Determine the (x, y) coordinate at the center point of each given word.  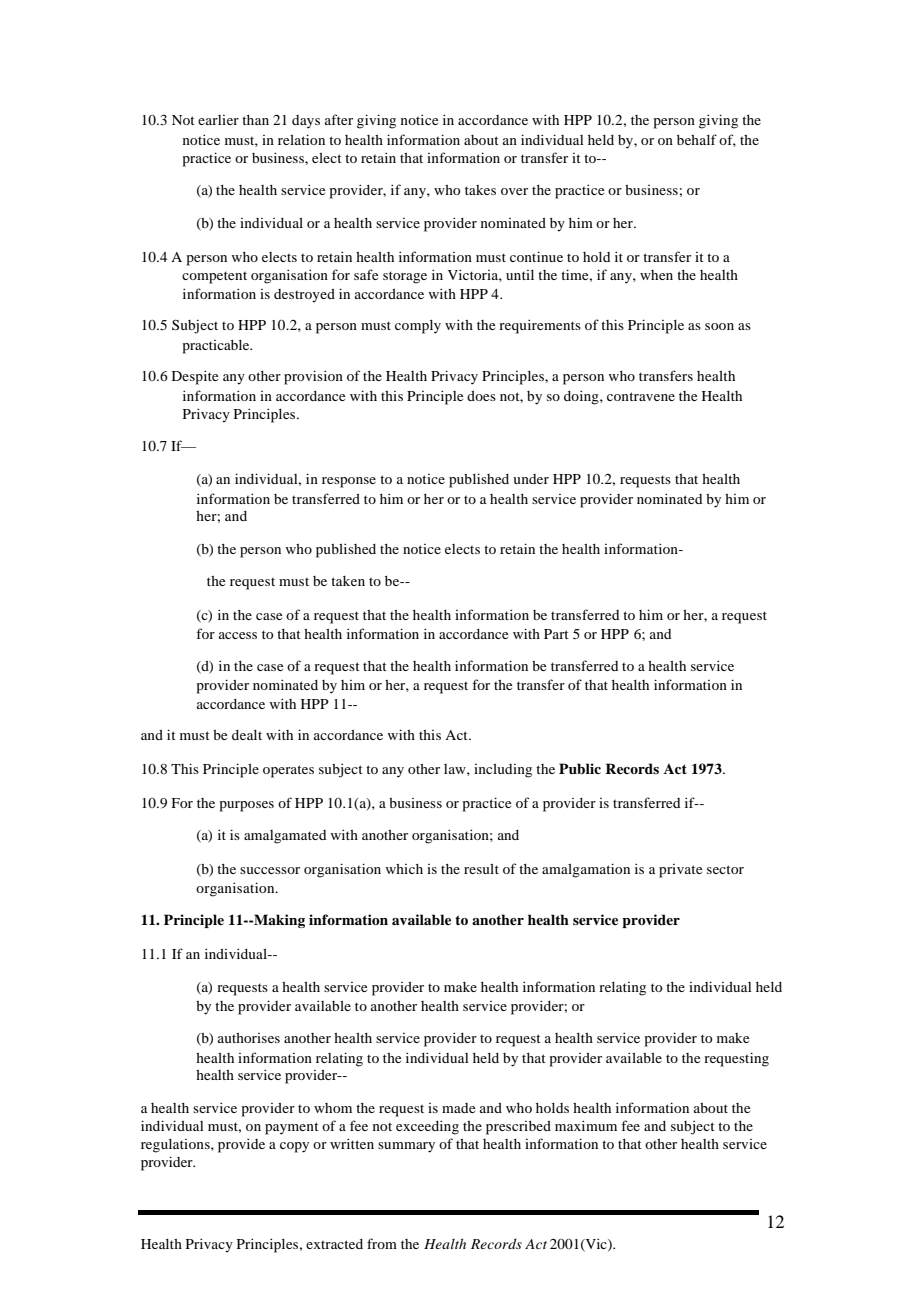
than (255, 120)
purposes (247, 806)
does (481, 396)
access (238, 635)
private (680, 871)
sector (725, 869)
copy (294, 1147)
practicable (217, 347)
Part (556, 634)
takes (480, 190)
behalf (697, 139)
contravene (641, 396)
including (503, 771)
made (458, 1108)
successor (270, 870)
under (531, 479)
